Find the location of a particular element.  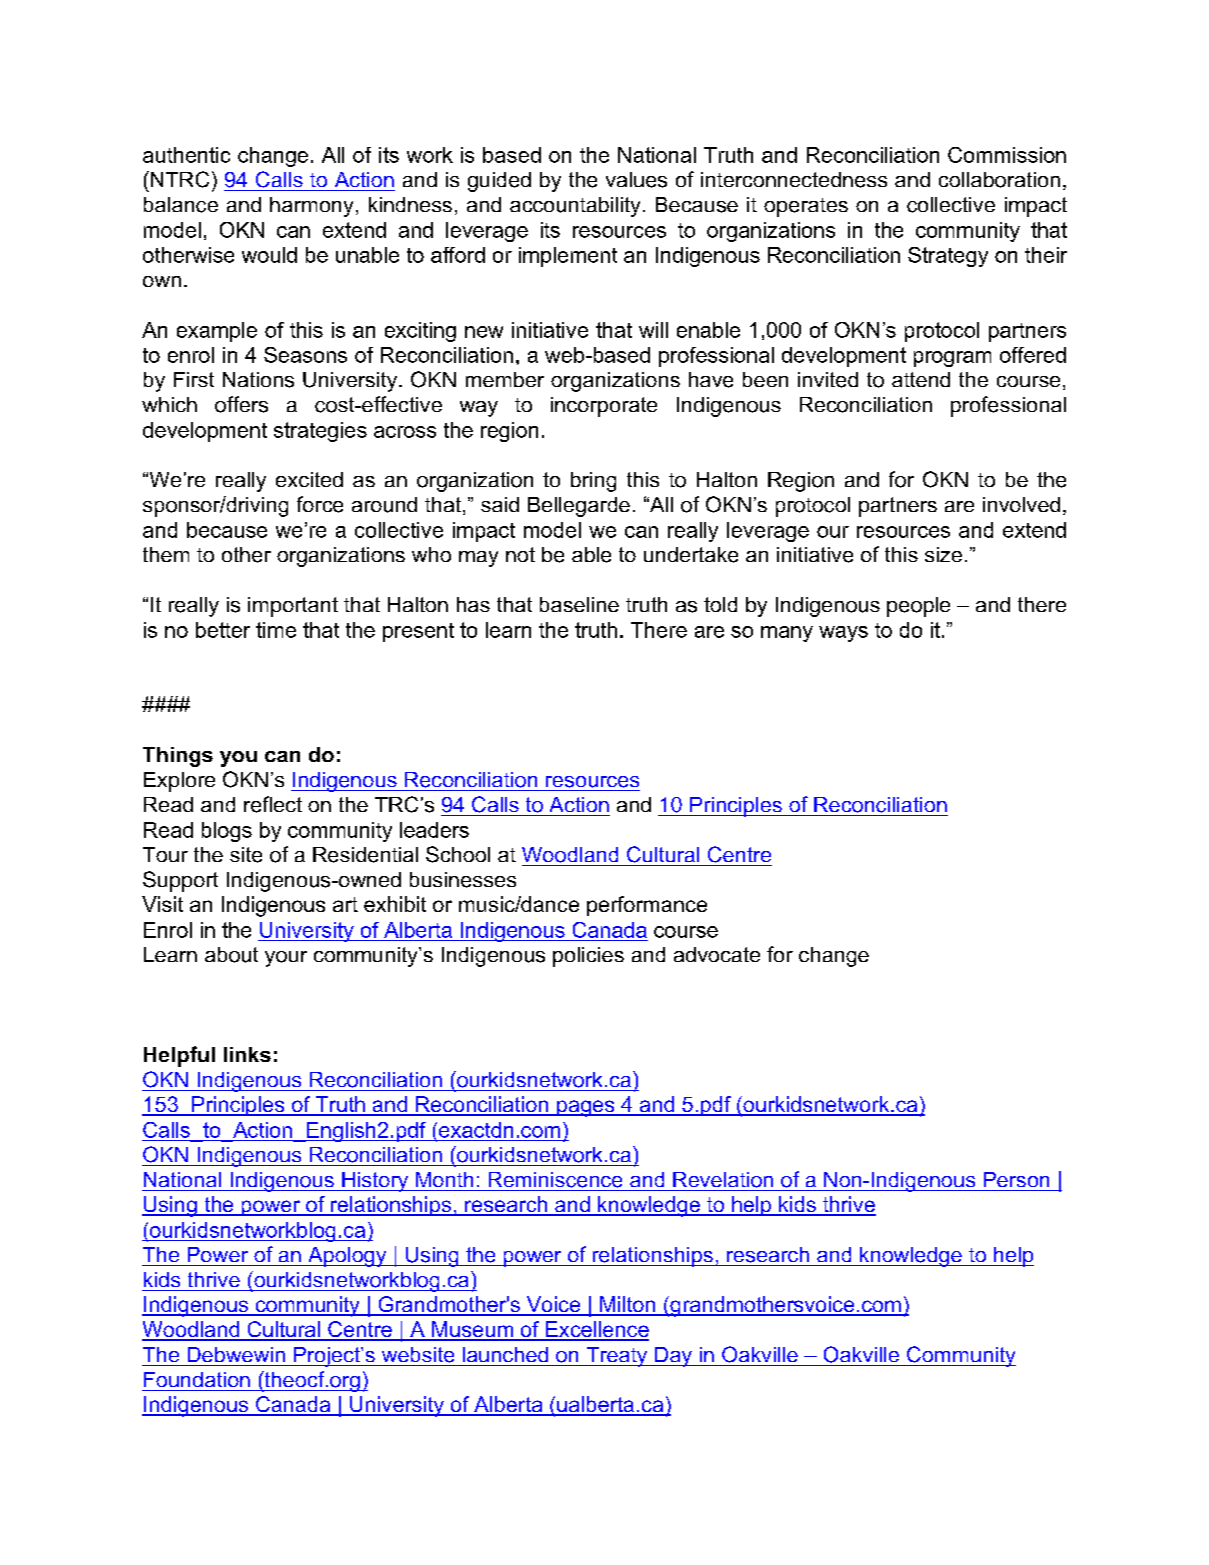

reflect is located at coordinates (273, 804).
